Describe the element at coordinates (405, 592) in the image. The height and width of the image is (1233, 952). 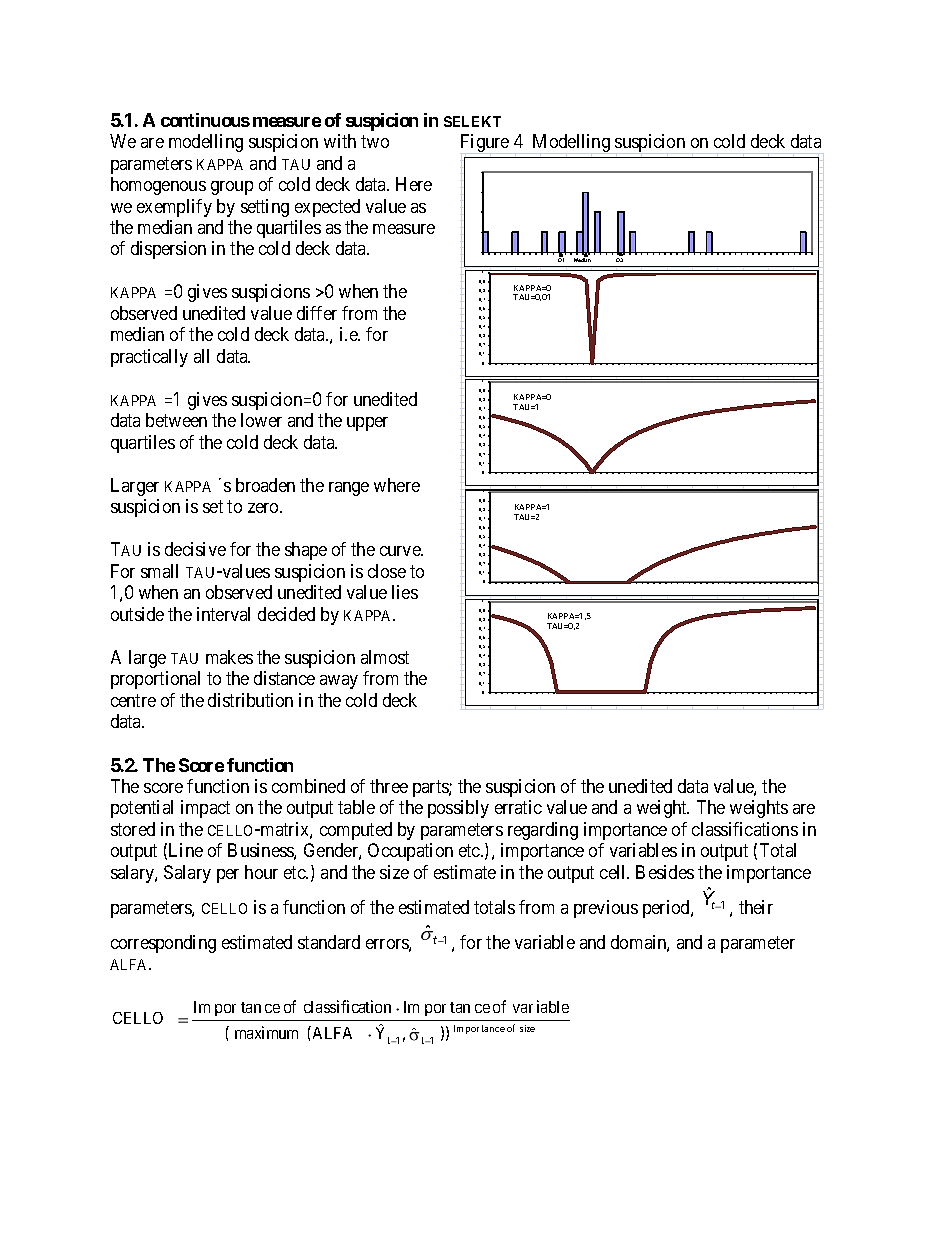
I see `lies` at that location.
